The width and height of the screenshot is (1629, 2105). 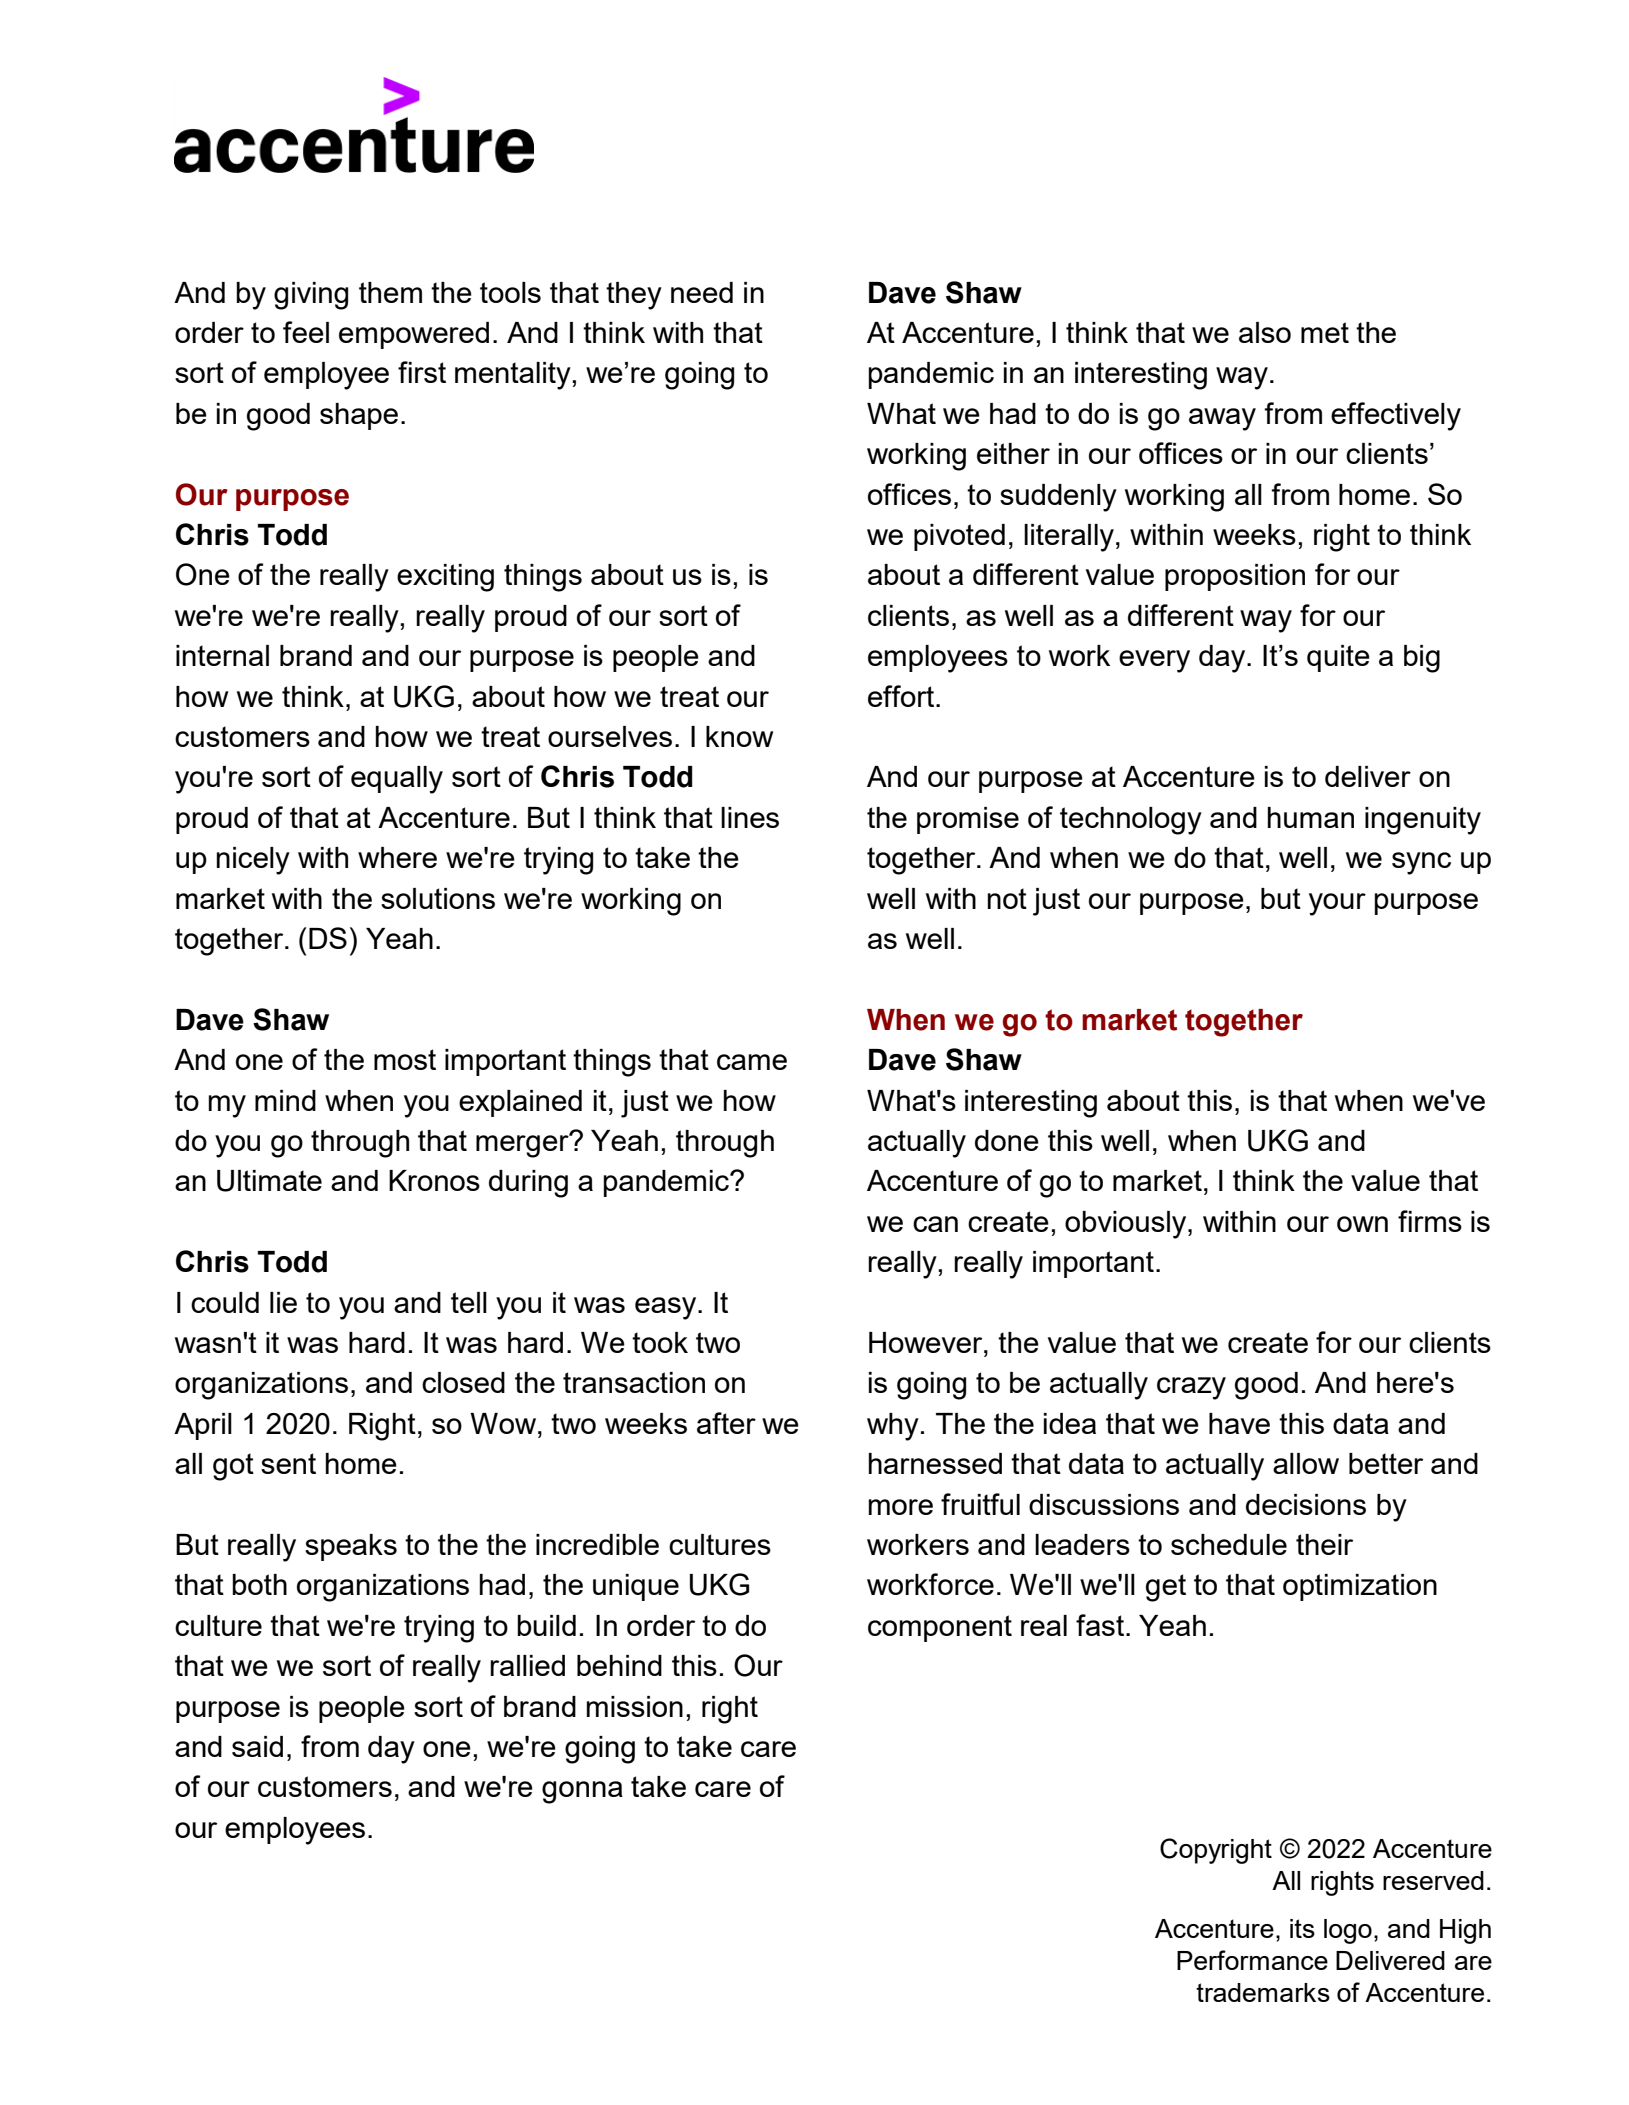 I want to click on feel, so click(x=306, y=332).
